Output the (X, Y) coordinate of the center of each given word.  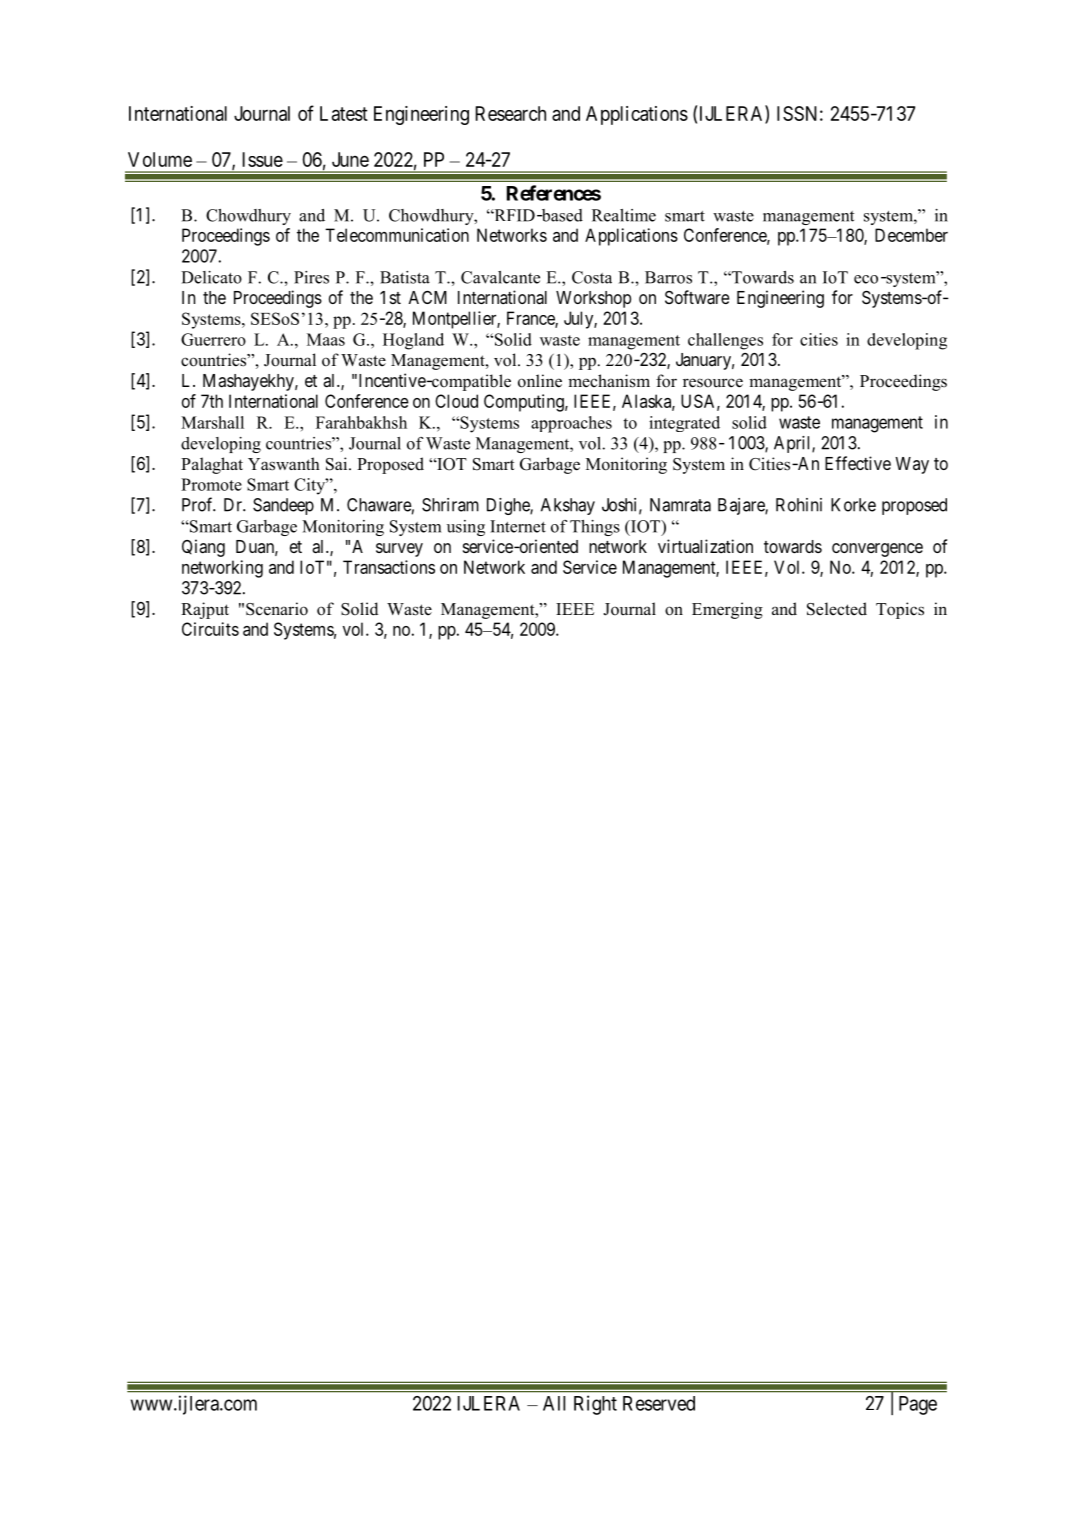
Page (918, 1405)
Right (595, 1405)
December (911, 235)
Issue (262, 159)
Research (510, 113)
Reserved (659, 1403)
